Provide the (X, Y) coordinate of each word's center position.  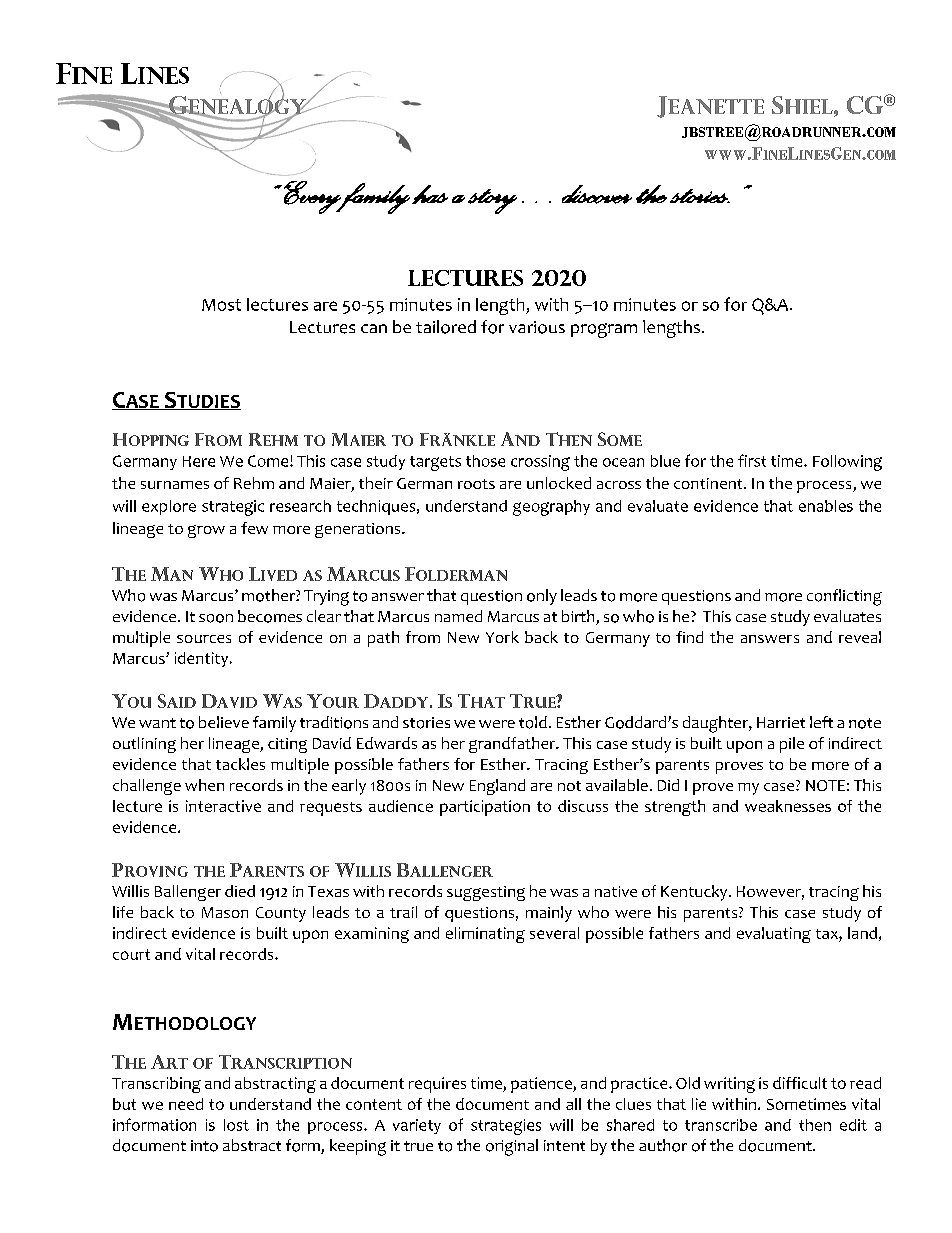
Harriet (781, 722)
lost (236, 1125)
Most (221, 305)
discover (597, 194)
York (502, 637)
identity (203, 659)
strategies (506, 1127)
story (492, 201)
